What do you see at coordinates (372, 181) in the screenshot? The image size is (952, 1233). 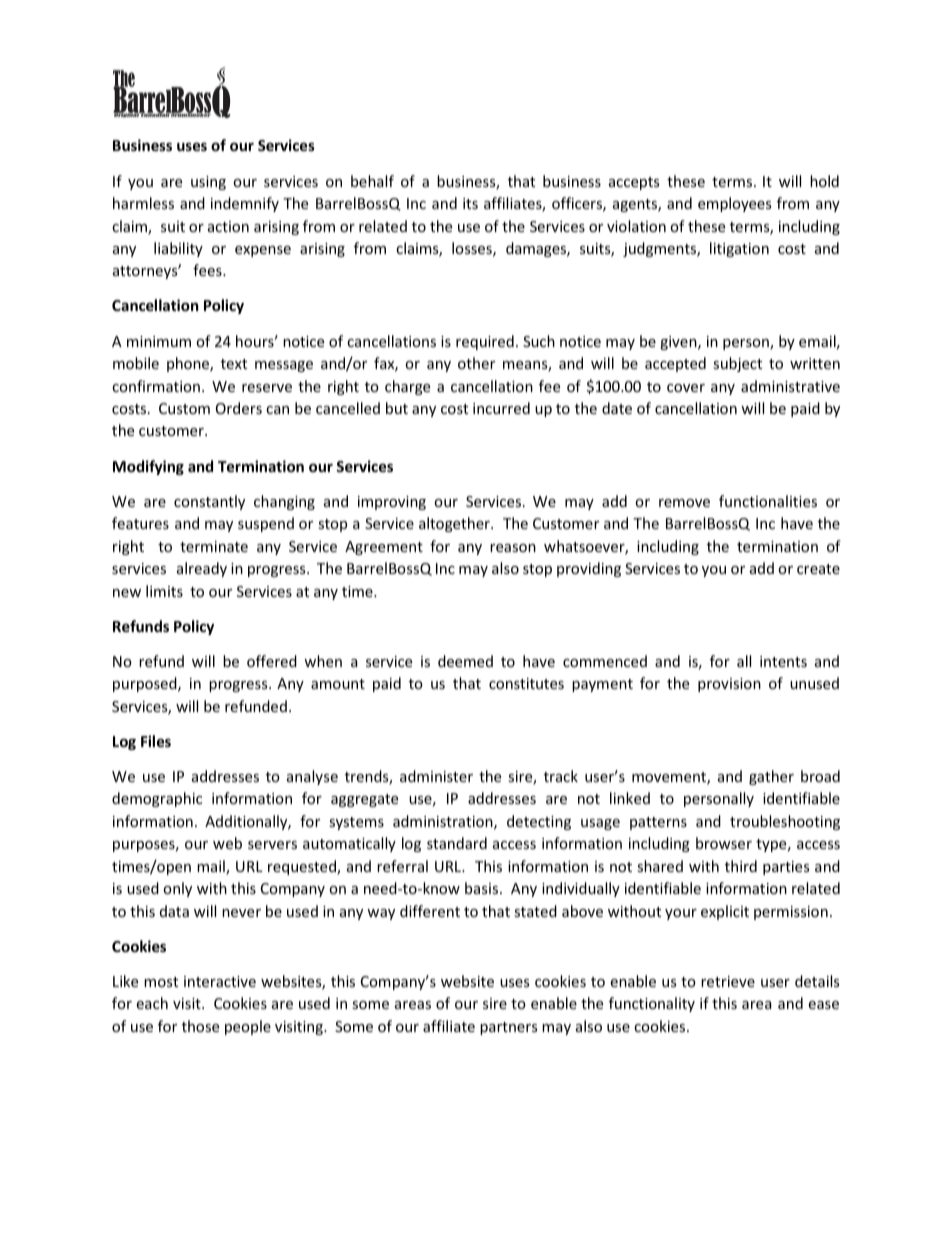 I see `behalf` at bounding box center [372, 181].
